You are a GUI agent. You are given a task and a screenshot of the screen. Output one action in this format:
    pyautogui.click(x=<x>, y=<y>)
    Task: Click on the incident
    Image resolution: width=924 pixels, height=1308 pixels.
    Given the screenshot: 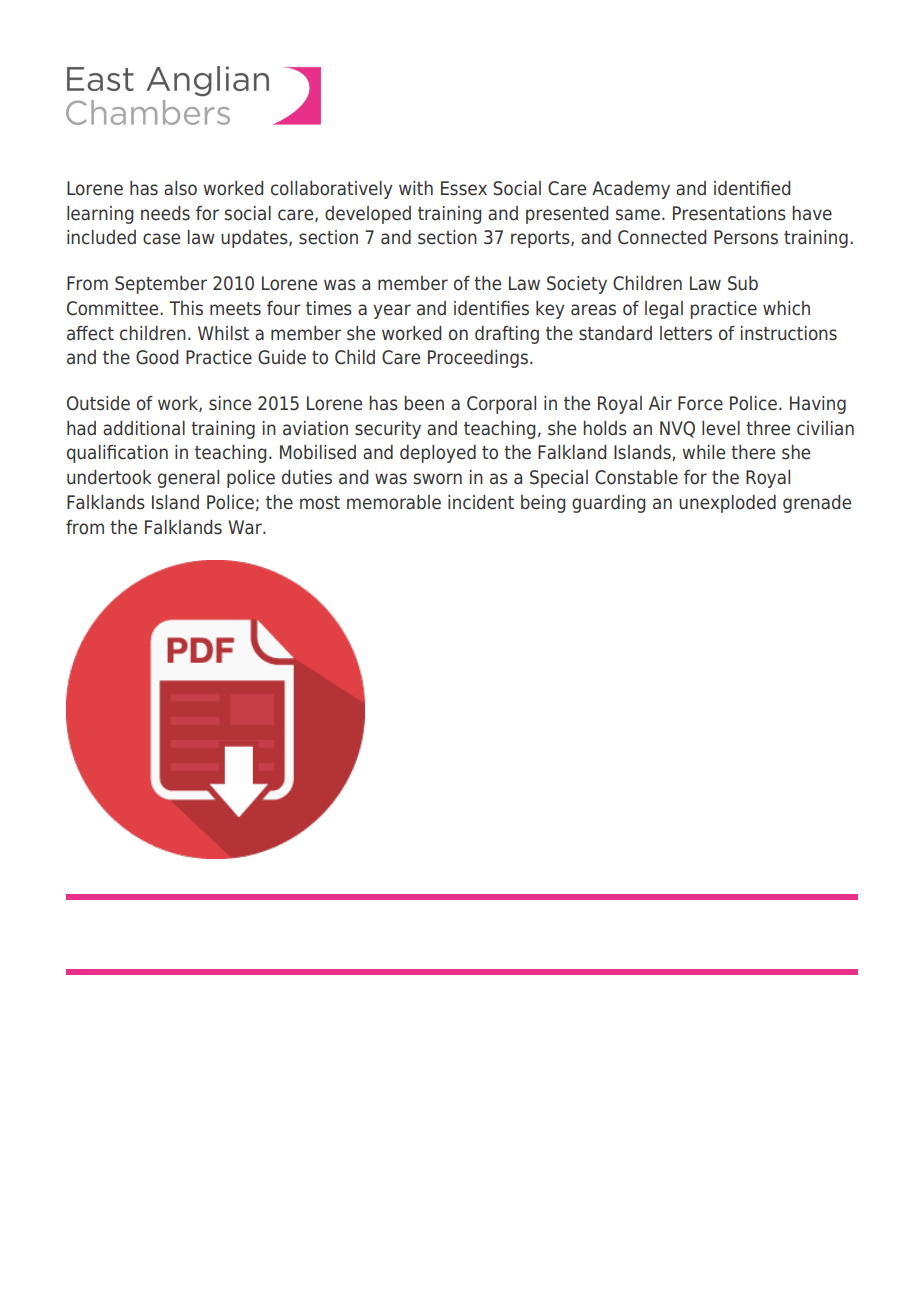 What is the action you would take?
    pyautogui.click(x=481, y=502)
